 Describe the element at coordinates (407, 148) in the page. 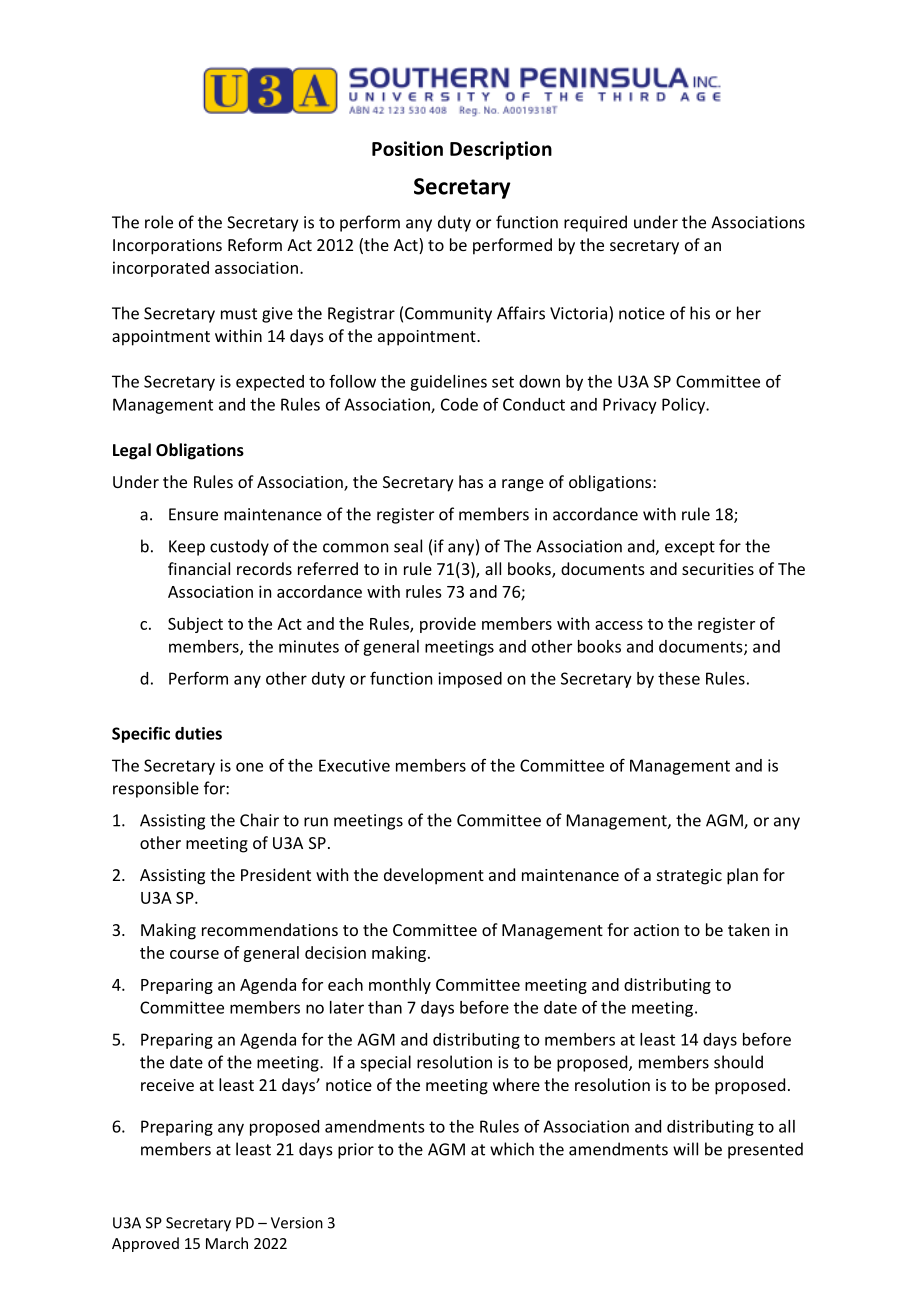

I see `Position` at that location.
